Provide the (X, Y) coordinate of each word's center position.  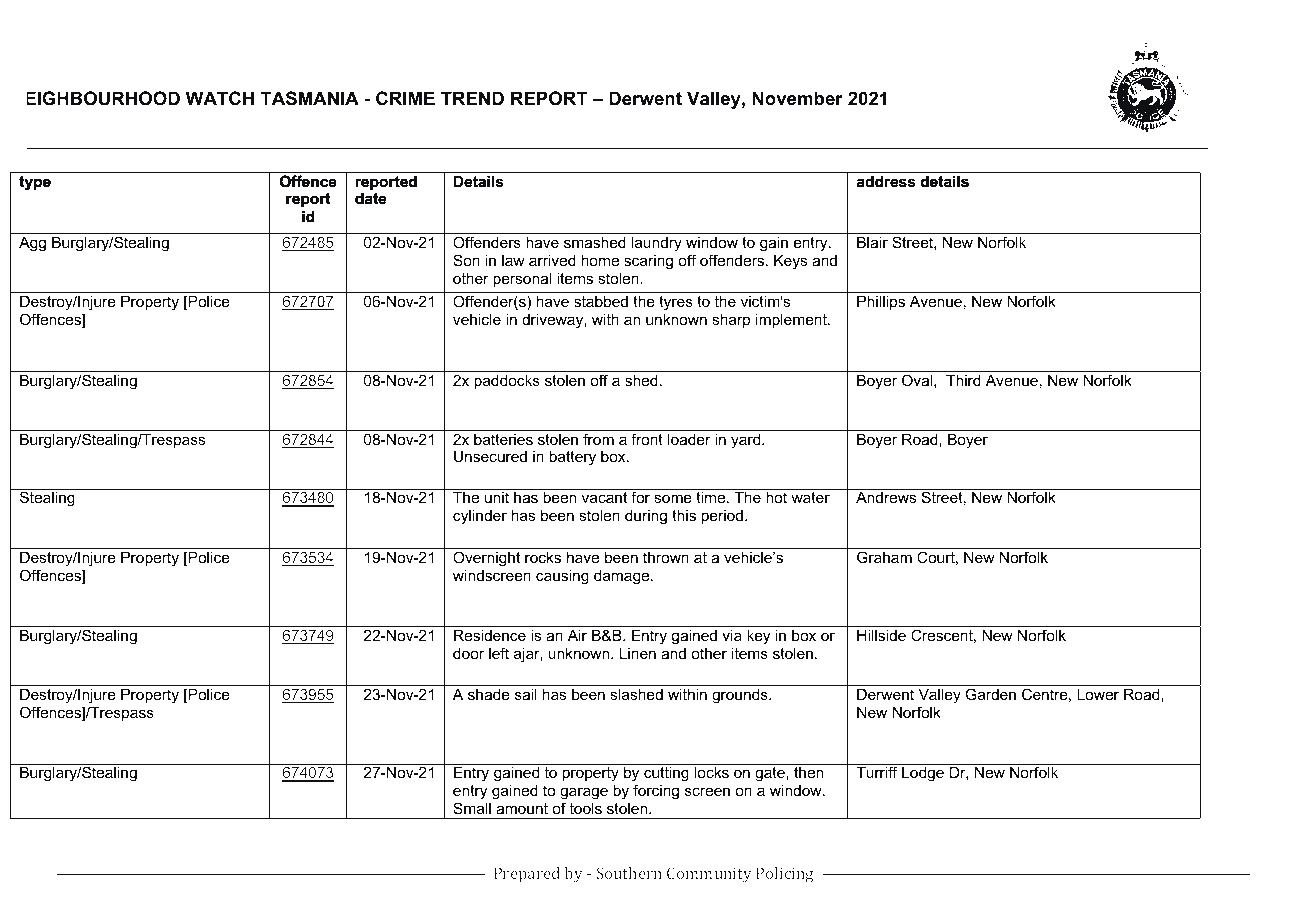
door (468, 653)
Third (963, 380)
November (797, 98)
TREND (472, 98)
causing (562, 577)
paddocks (507, 381)
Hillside (881, 635)
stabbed (601, 301)
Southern (629, 873)
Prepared (527, 875)
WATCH (220, 98)
